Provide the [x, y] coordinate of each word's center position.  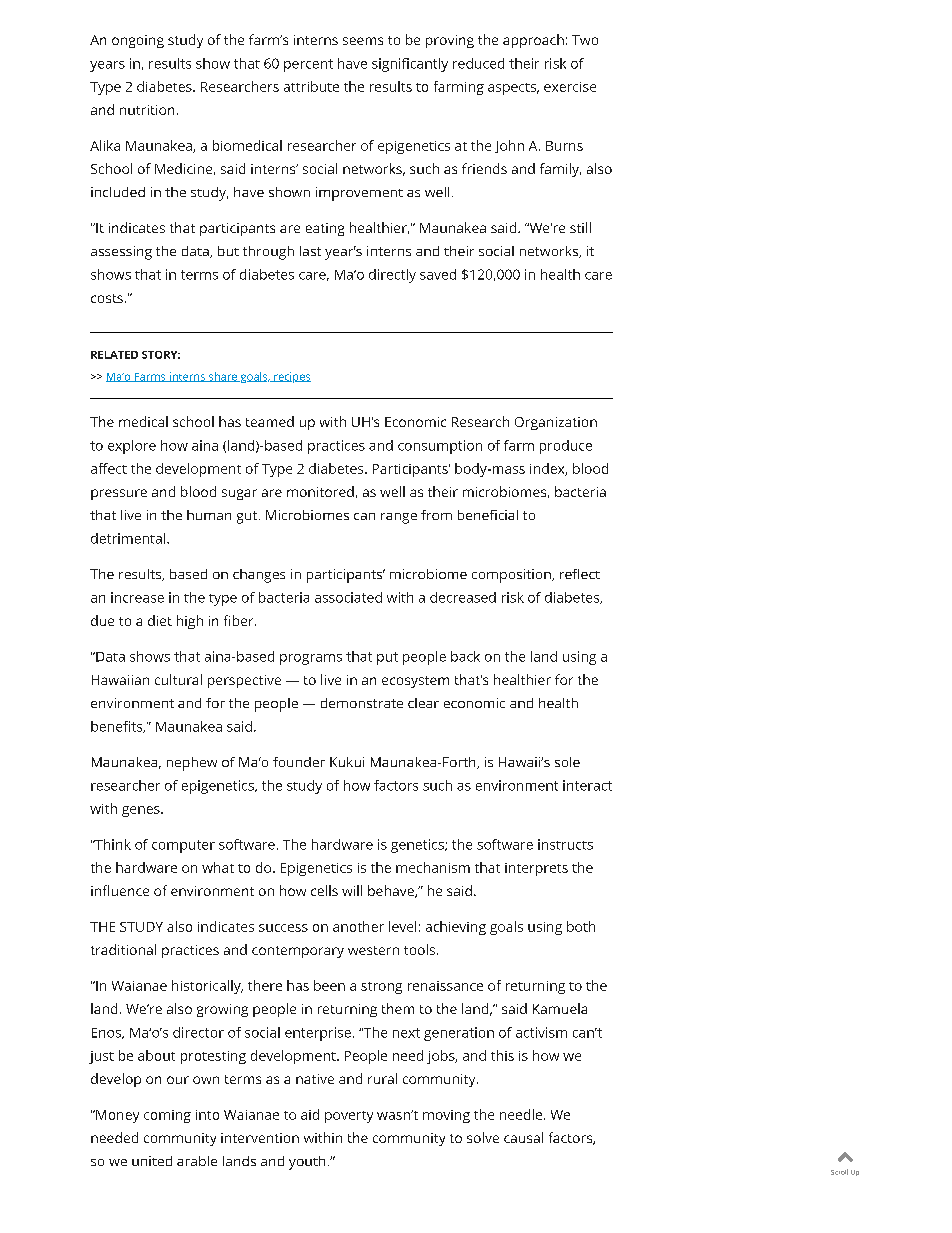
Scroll [839, 1172]
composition [512, 576]
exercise [570, 87]
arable [197, 1161]
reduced [478, 63]
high [190, 622]
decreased [463, 597]
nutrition [147, 110]
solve [483, 1137]
